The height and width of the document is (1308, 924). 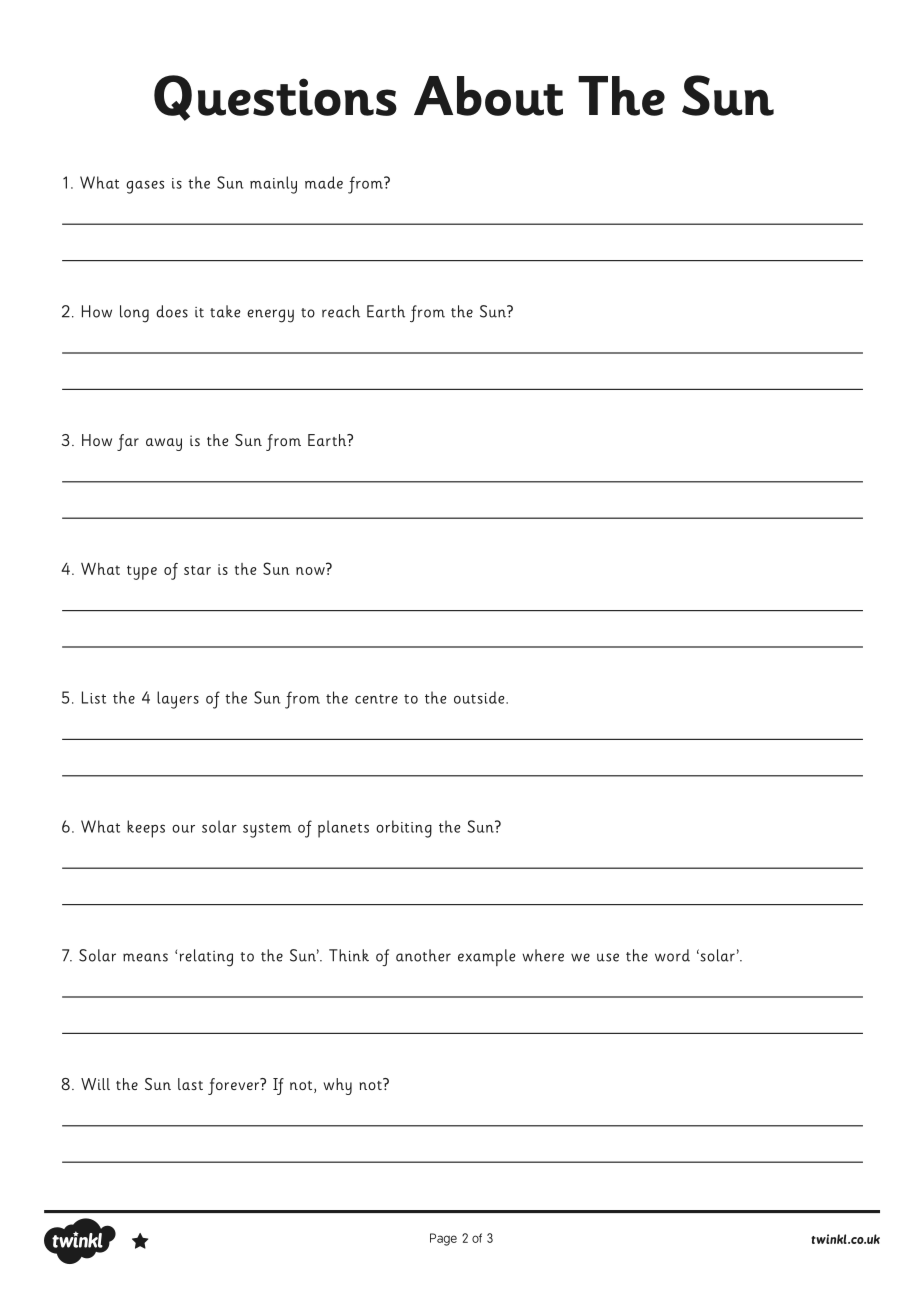 I want to click on layers, so click(x=178, y=700).
